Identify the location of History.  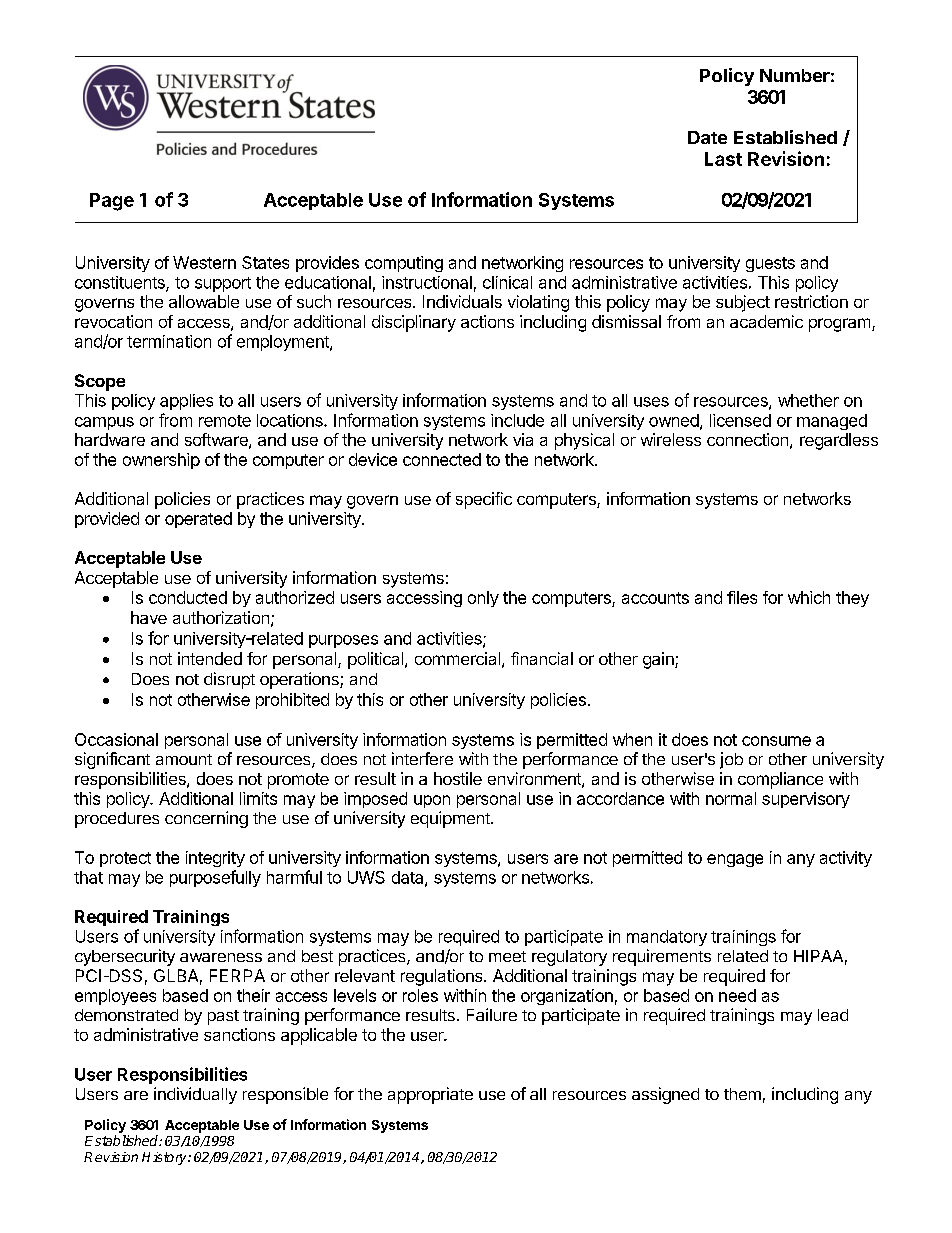
(165, 1158).
